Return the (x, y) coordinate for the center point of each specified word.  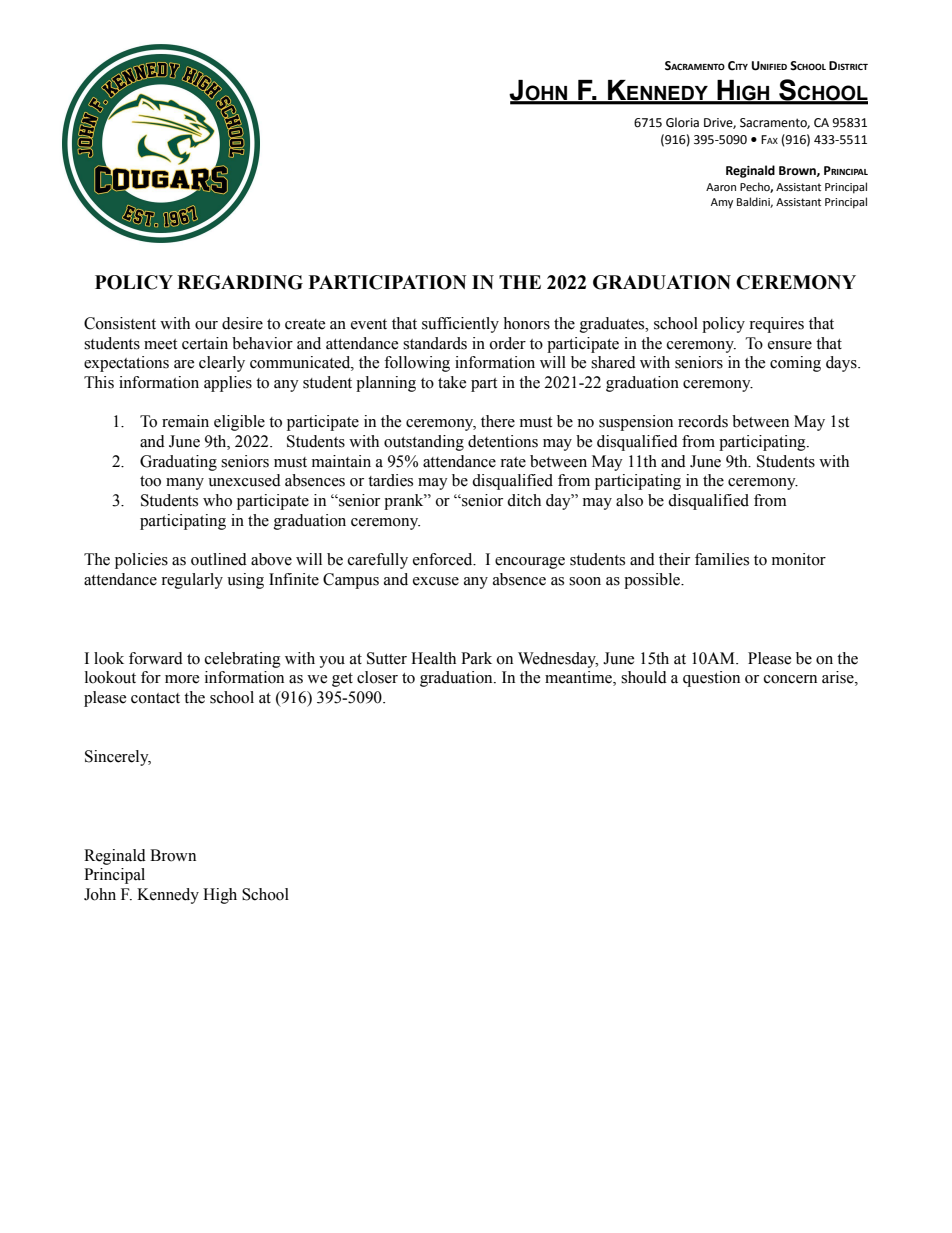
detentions (503, 441)
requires (776, 325)
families (722, 559)
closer (377, 677)
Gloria (682, 122)
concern (790, 679)
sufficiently (460, 325)
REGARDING (240, 282)
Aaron (721, 187)
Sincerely (118, 758)
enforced (444, 559)
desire (242, 323)
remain (185, 421)
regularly (192, 581)
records (703, 421)
